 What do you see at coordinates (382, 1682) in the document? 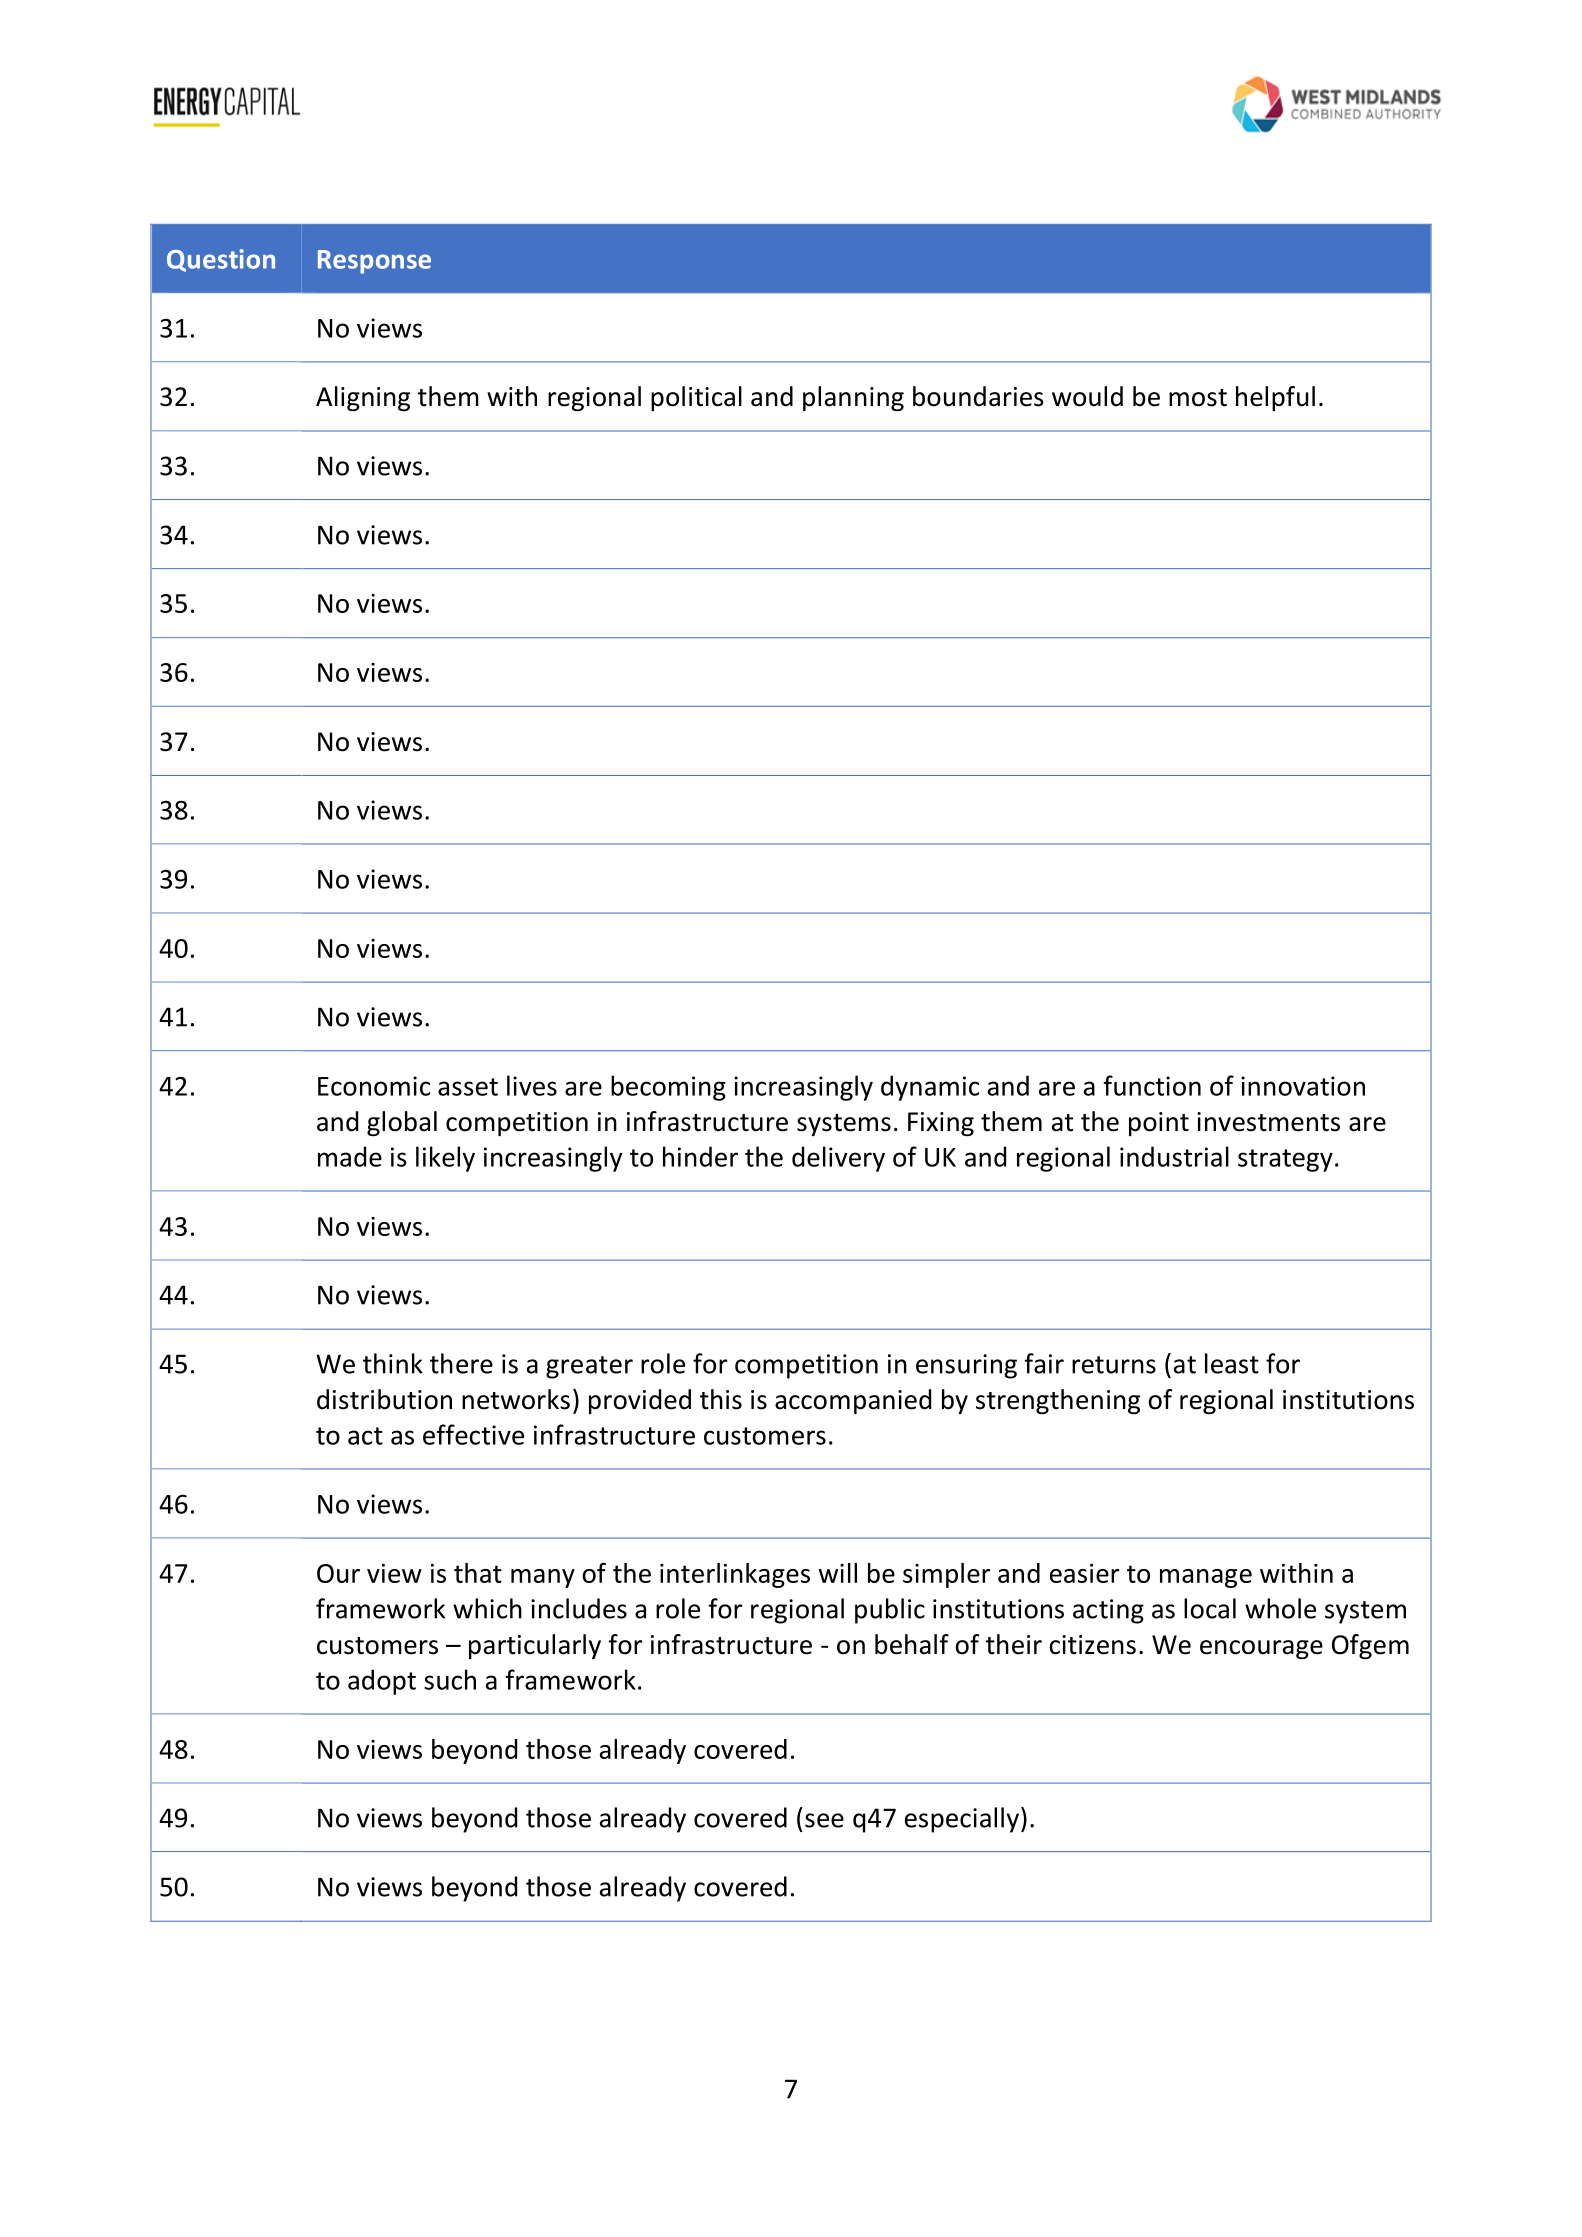
I see `adopt` at bounding box center [382, 1682].
